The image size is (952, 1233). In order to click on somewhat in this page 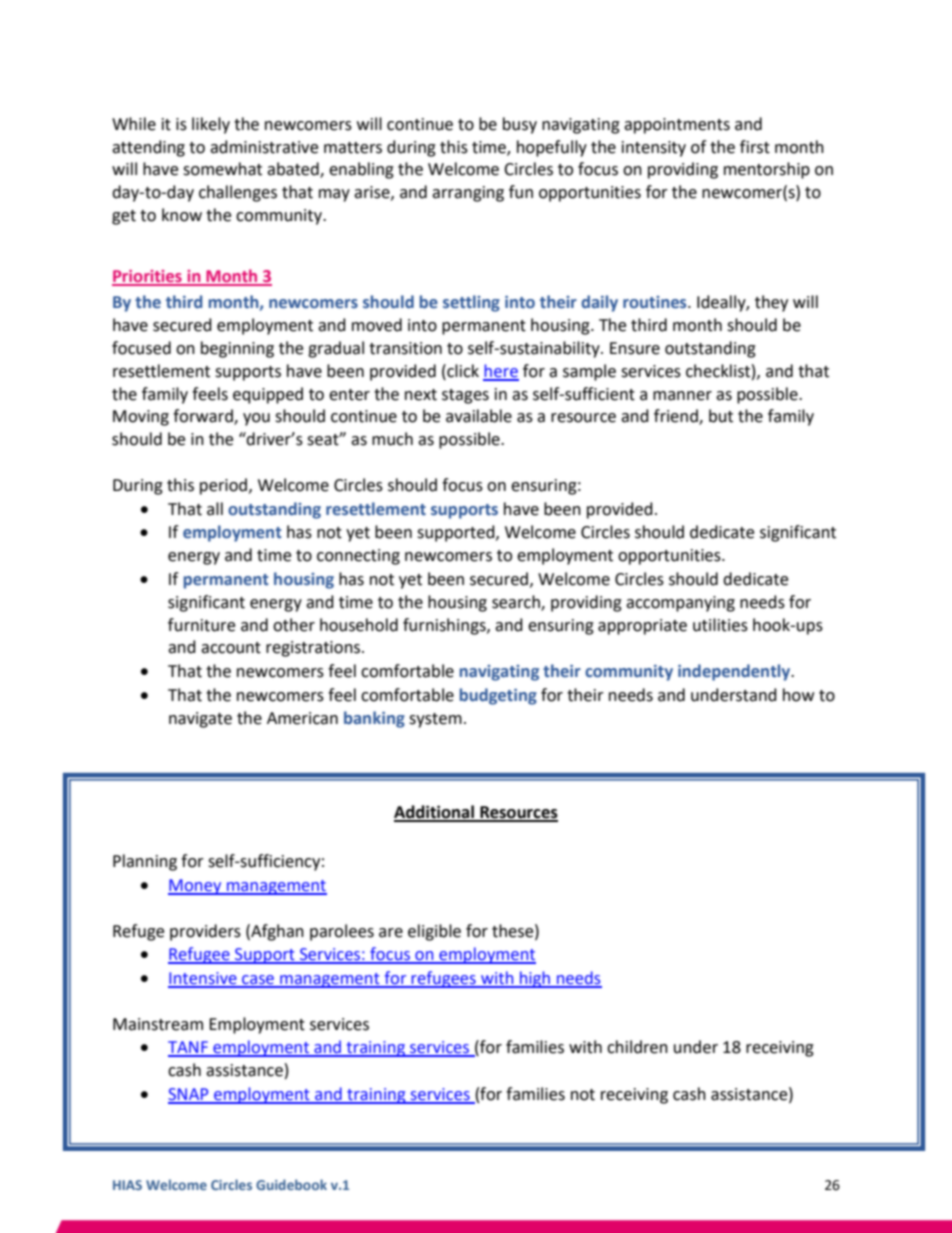, I will do `click(222, 169)`.
